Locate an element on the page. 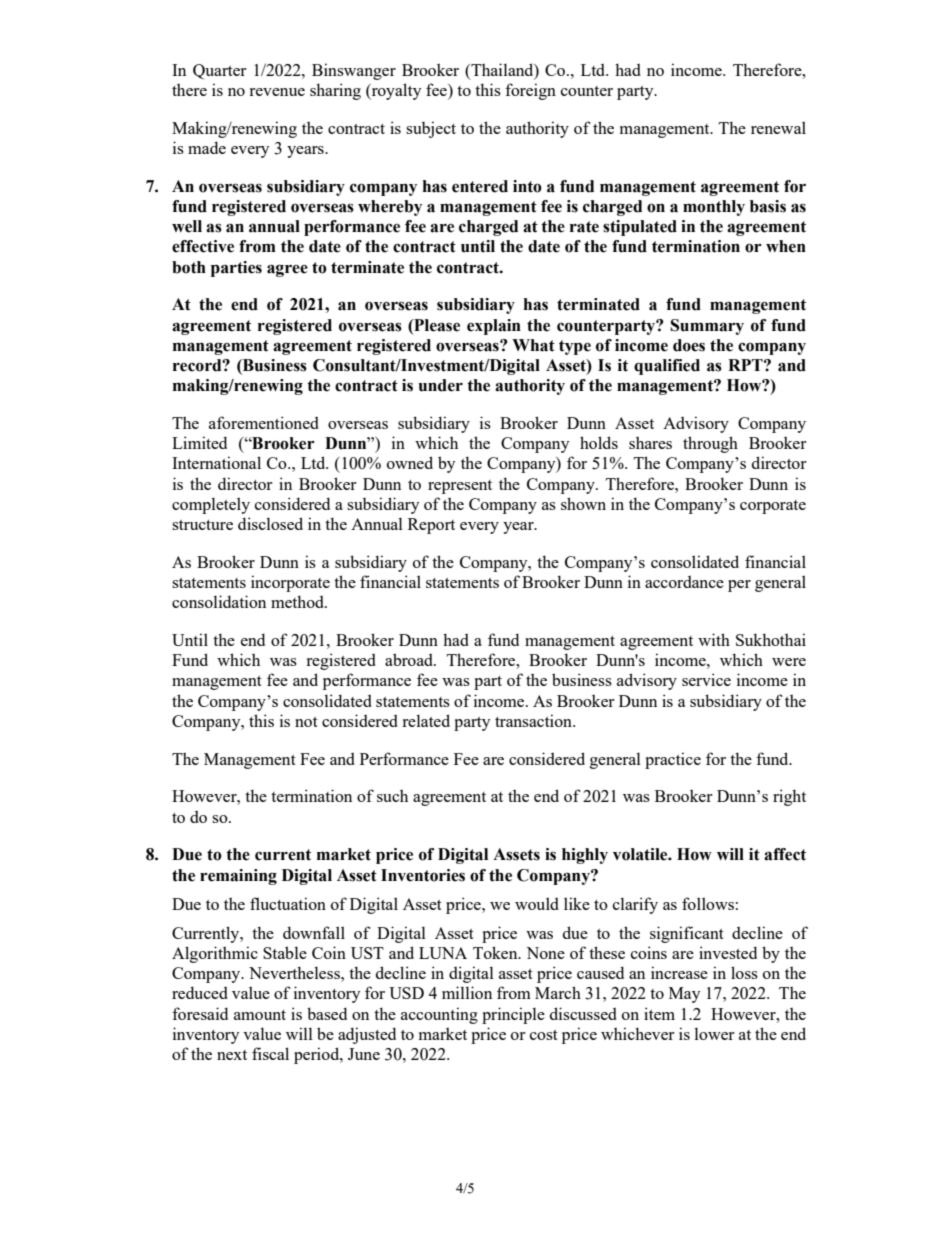 This document has width=952, height=1233. service is located at coordinates (706, 679).
